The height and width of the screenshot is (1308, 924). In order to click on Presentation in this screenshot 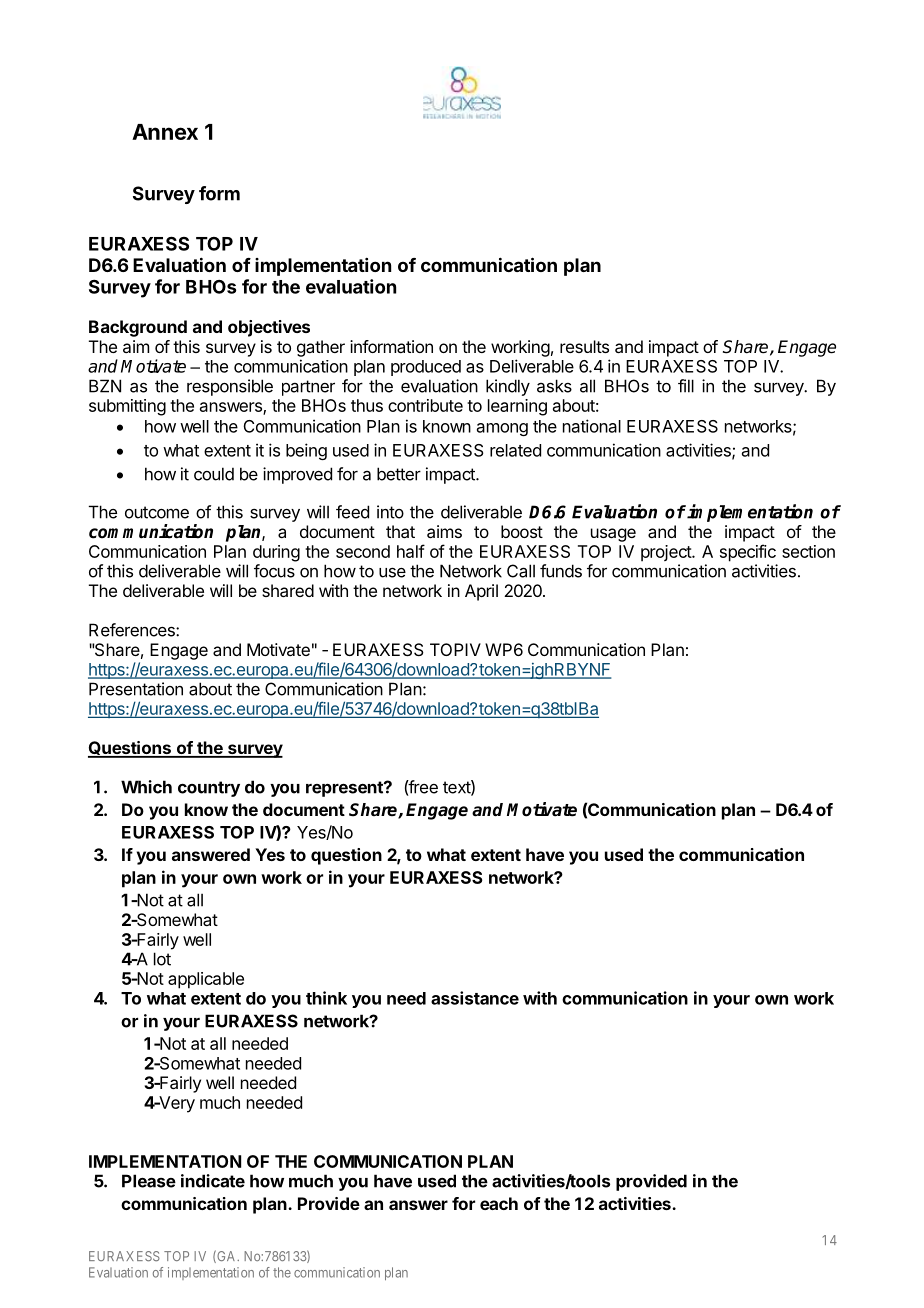, I will do `click(136, 689)`.
